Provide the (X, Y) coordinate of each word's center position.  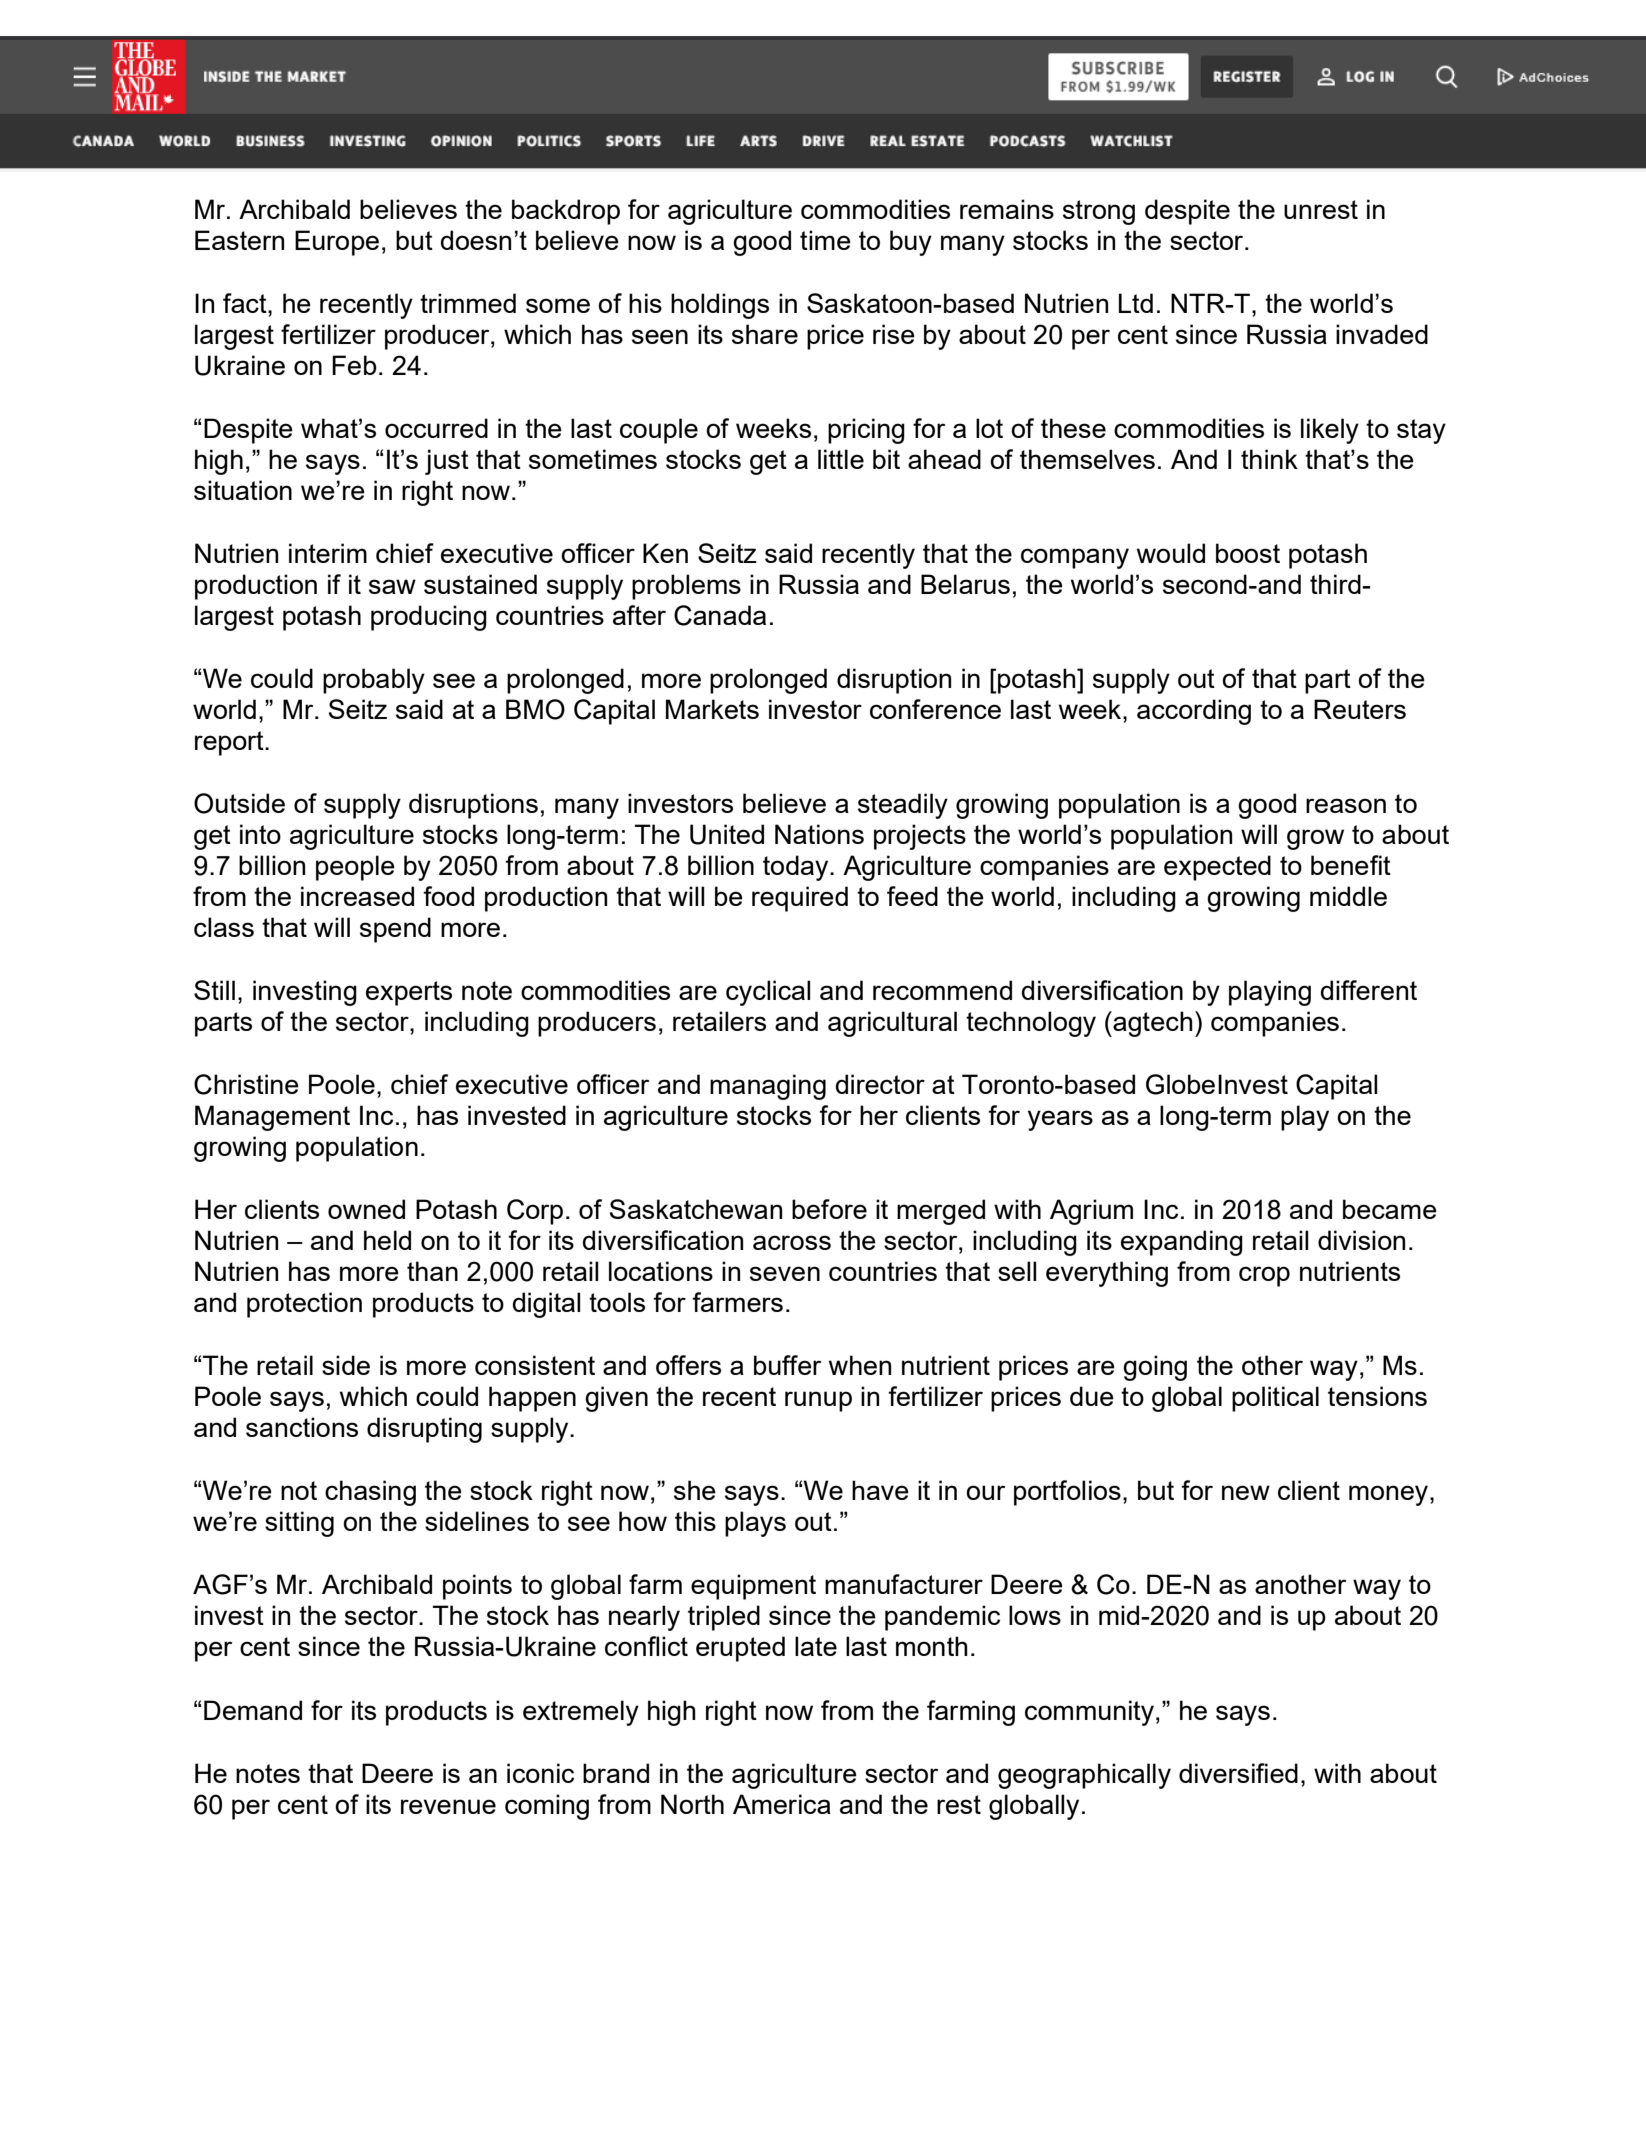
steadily (903, 806)
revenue (448, 1806)
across (792, 1242)
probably (374, 681)
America (782, 1804)
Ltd (1136, 303)
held (387, 1240)
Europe (337, 243)
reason (1346, 805)
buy (911, 243)
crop (1264, 1276)
